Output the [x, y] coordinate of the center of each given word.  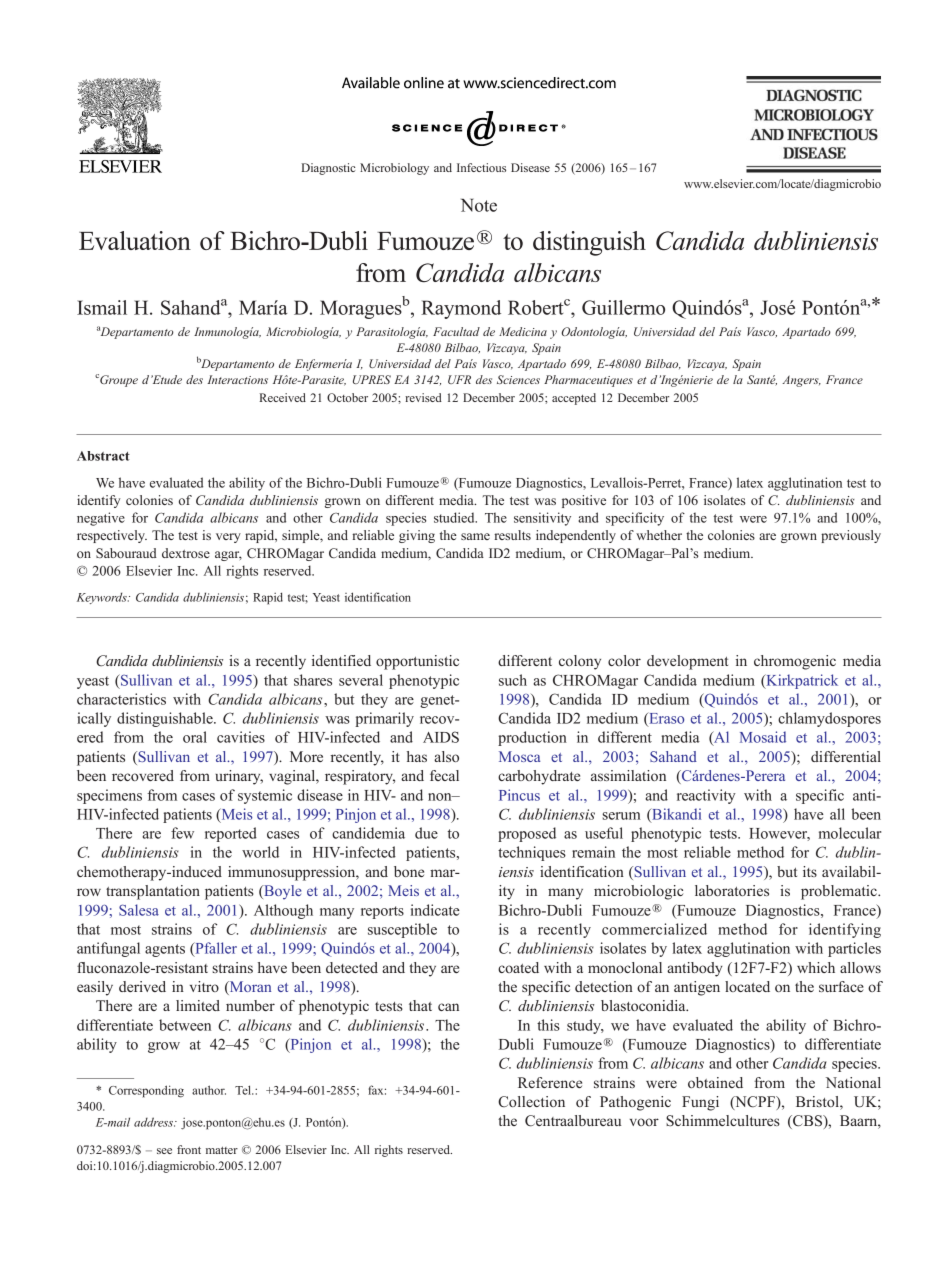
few [182, 833]
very [228, 538]
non [441, 797]
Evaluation [135, 240]
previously [851, 536]
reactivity [706, 796]
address [155, 1122]
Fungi [700, 1103]
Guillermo [623, 307]
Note [479, 205]
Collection [531, 1101]
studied [455, 517]
